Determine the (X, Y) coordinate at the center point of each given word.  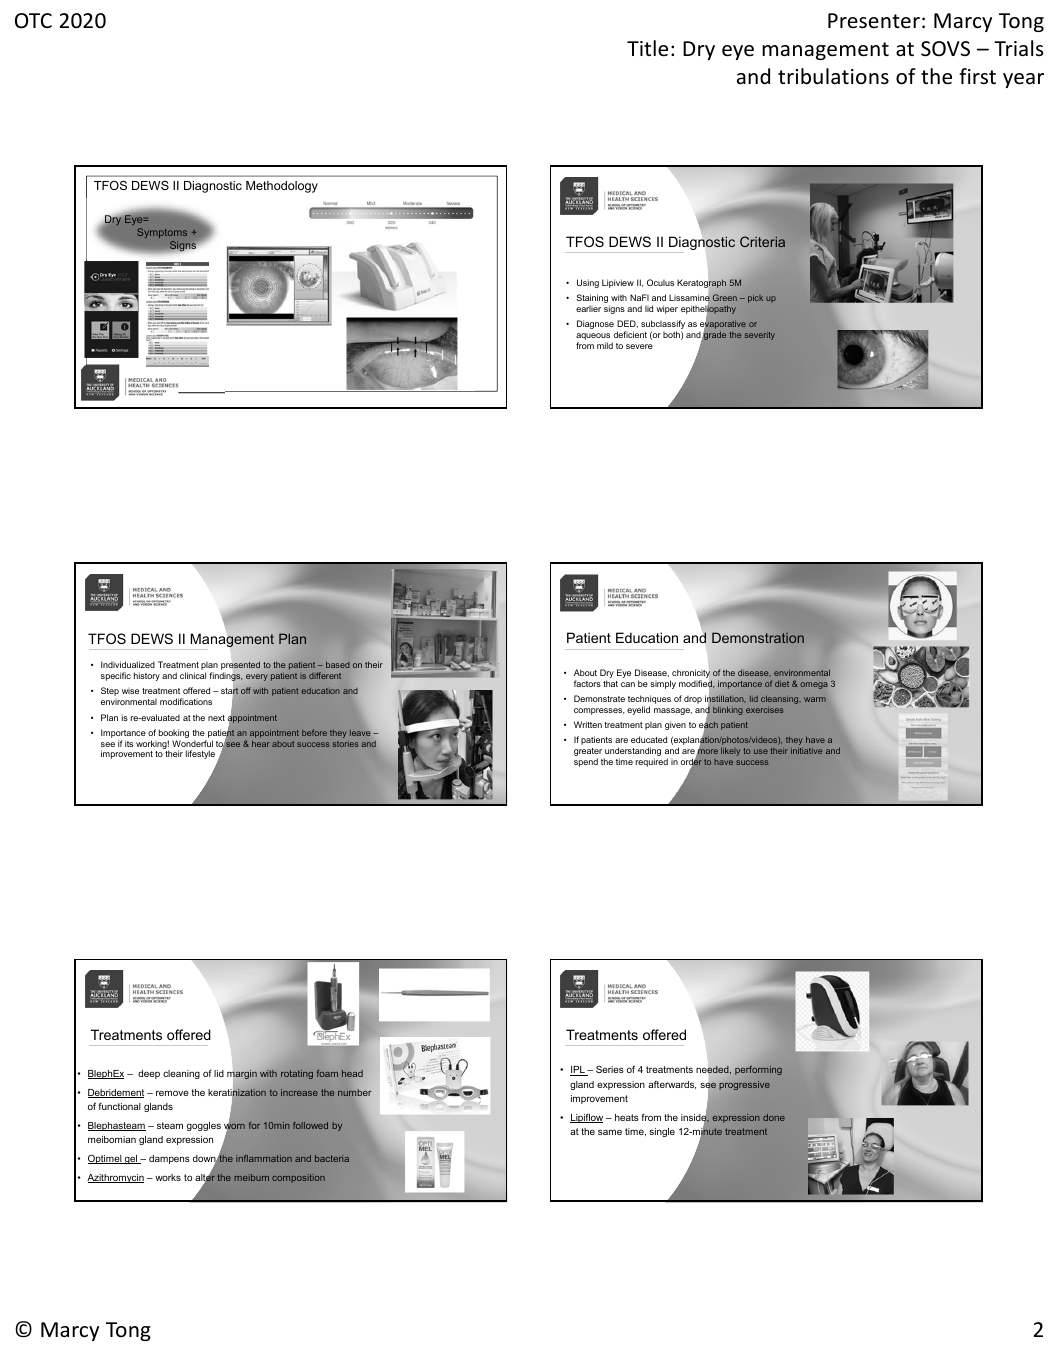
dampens (169, 1159)
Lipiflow (586, 1118)
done (774, 1117)
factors (587, 683)
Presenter (874, 21)
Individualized (128, 664)
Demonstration (758, 638)
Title (647, 48)
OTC (33, 21)
